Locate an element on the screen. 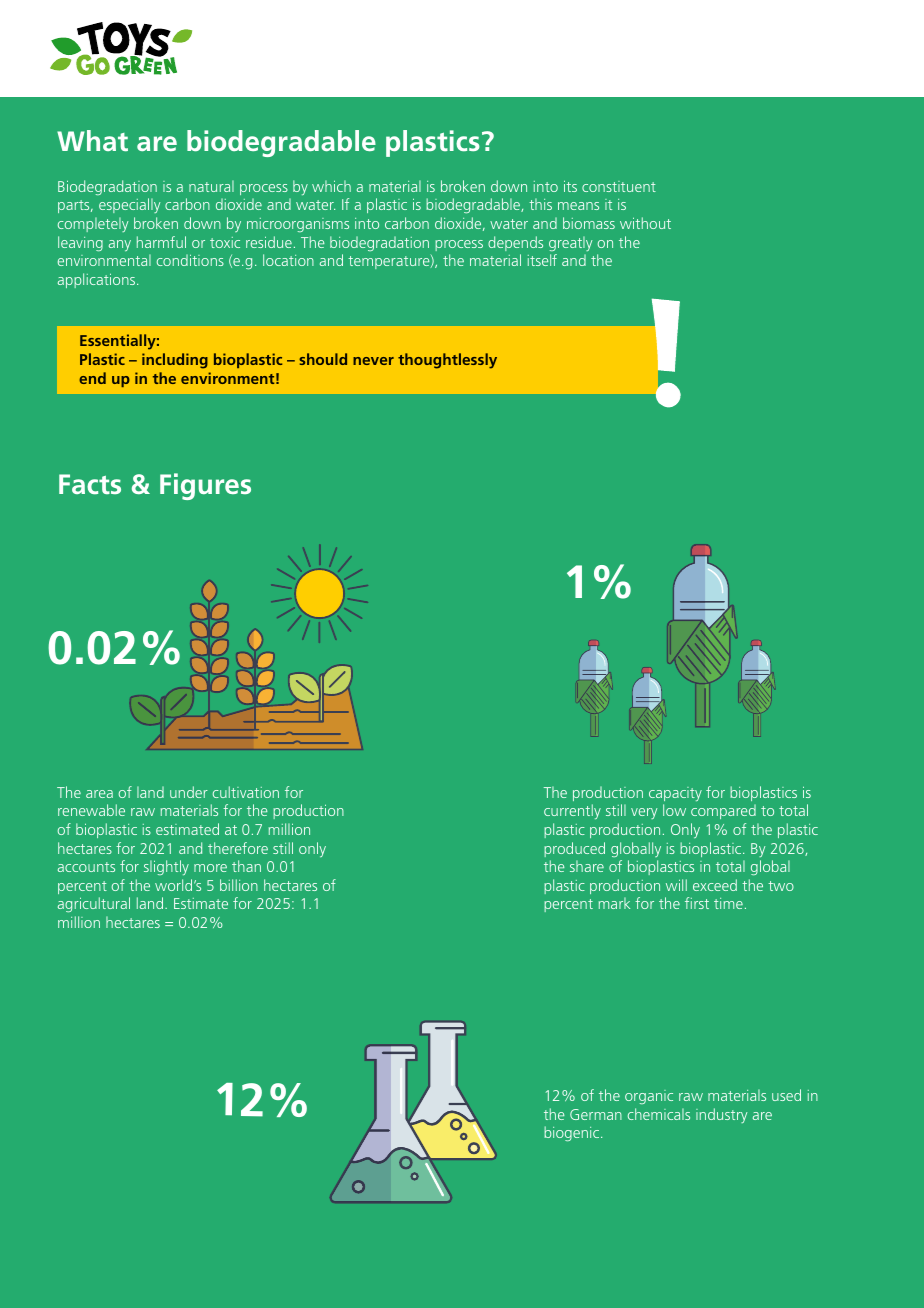 This screenshot has width=924, height=1308. natural is located at coordinates (211, 186).
